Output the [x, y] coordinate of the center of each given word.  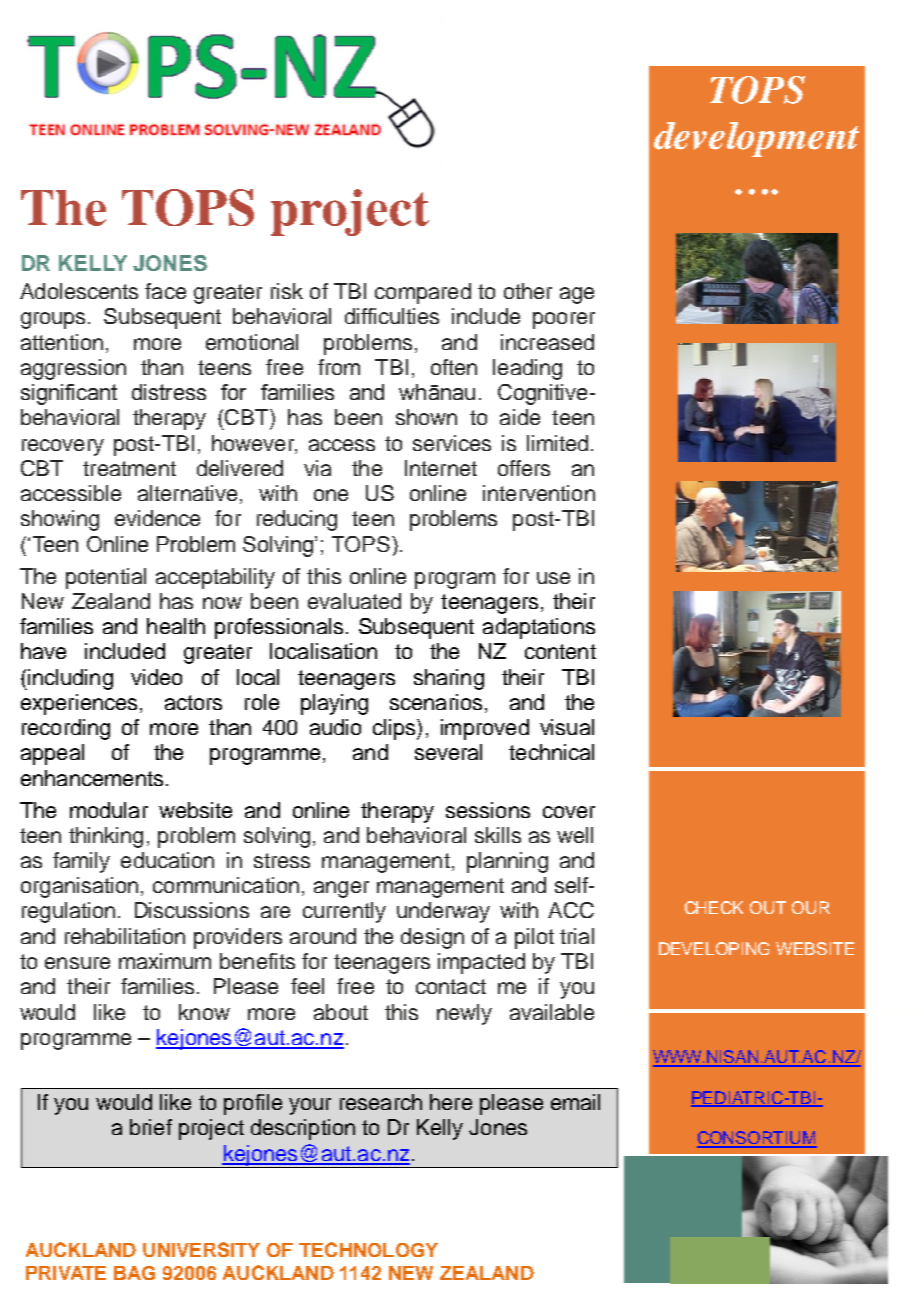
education [167, 860]
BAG [134, 1273]
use [553, 578]
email [575, 1102]
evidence [157, 518]
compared [423, 293]
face [165, 291]
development [756, 139]
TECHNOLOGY [368, 1249]
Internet [441, 468]
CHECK [714, 907]
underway [443, 912]
